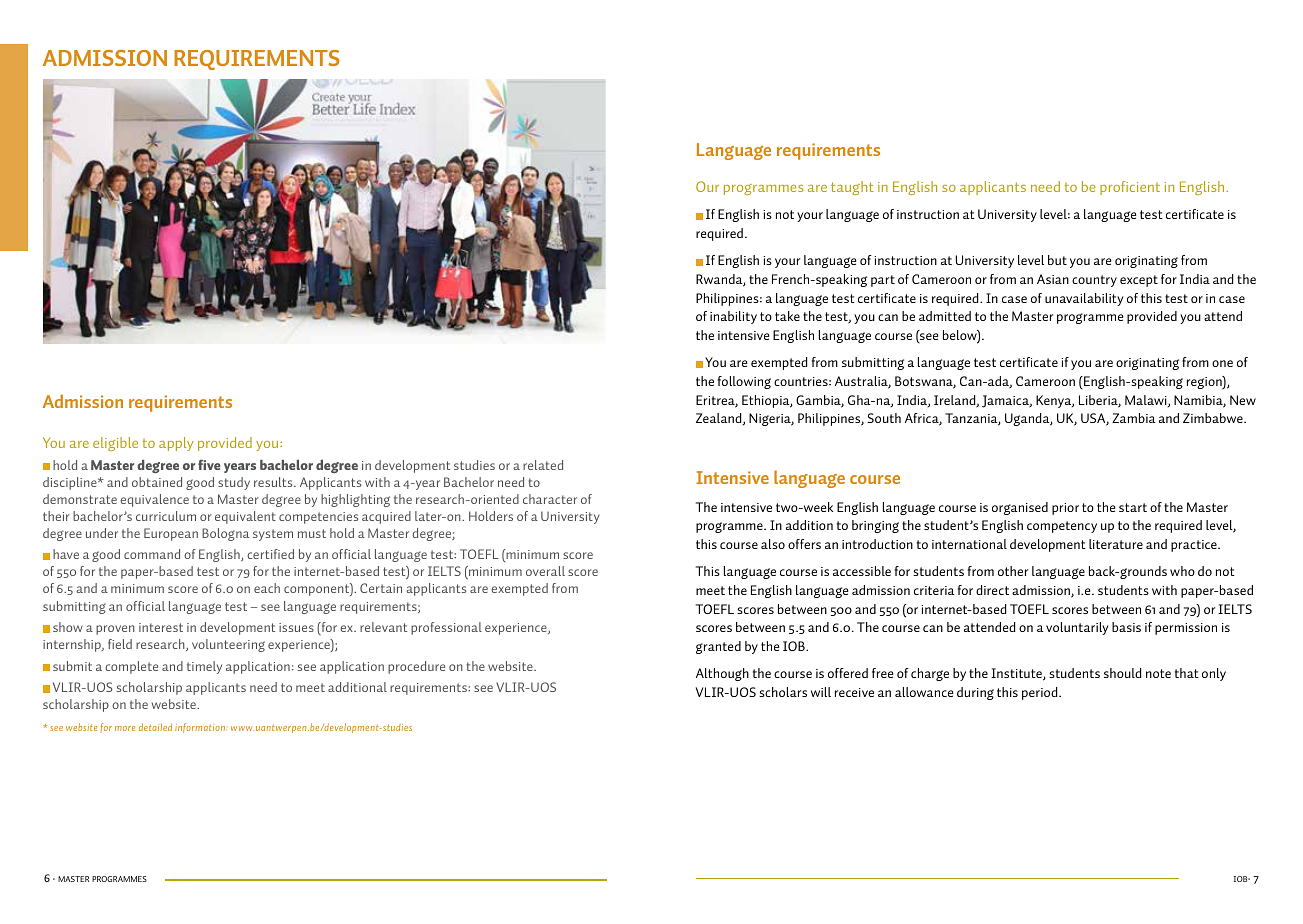 This image has height=924, width=1303. What do you see at coordinates (744, 382) in the image?
I see `following` at bounding box center [744, 382].
